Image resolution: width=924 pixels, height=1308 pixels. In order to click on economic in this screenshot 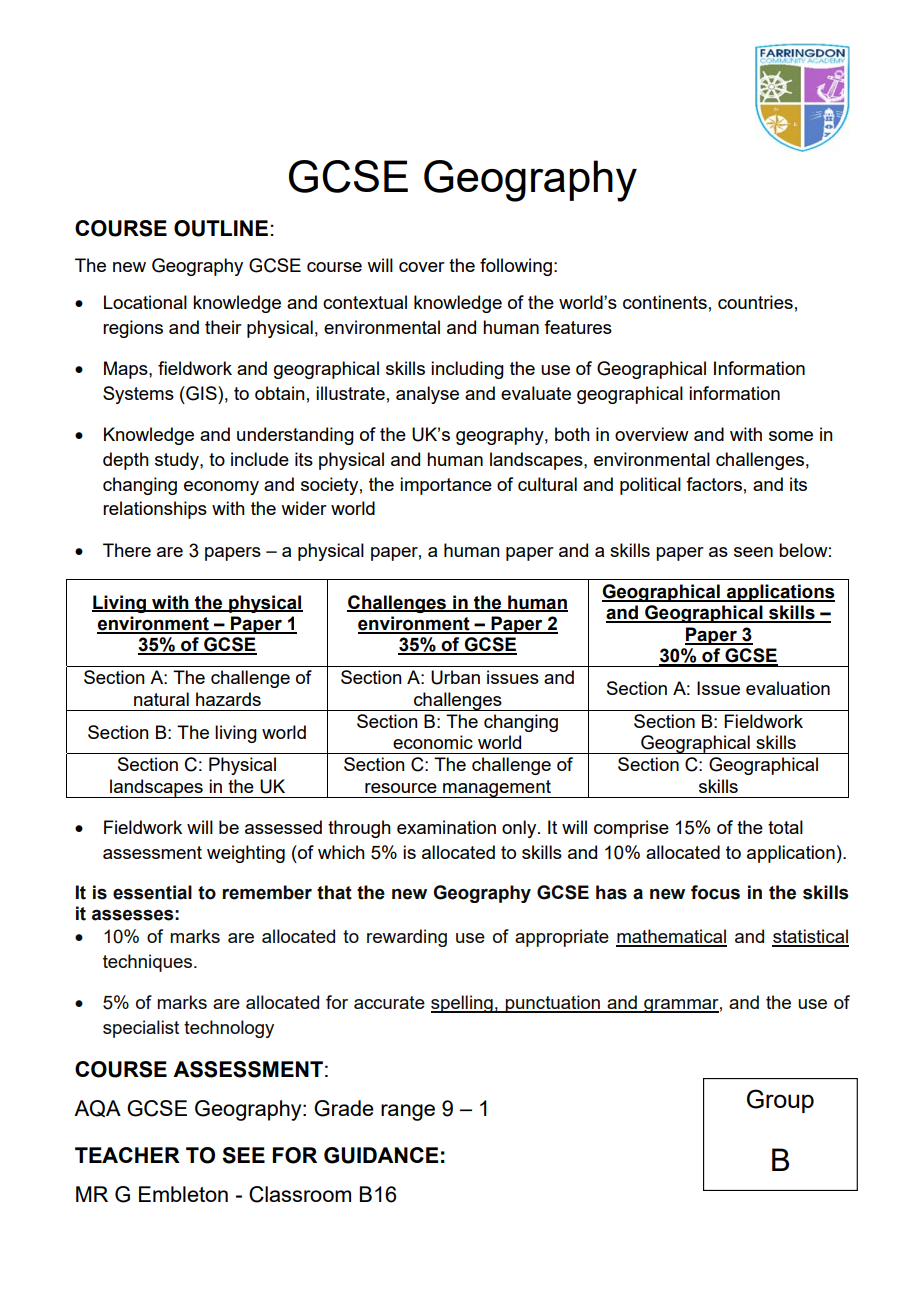, I will do `click(433, 742)`.
